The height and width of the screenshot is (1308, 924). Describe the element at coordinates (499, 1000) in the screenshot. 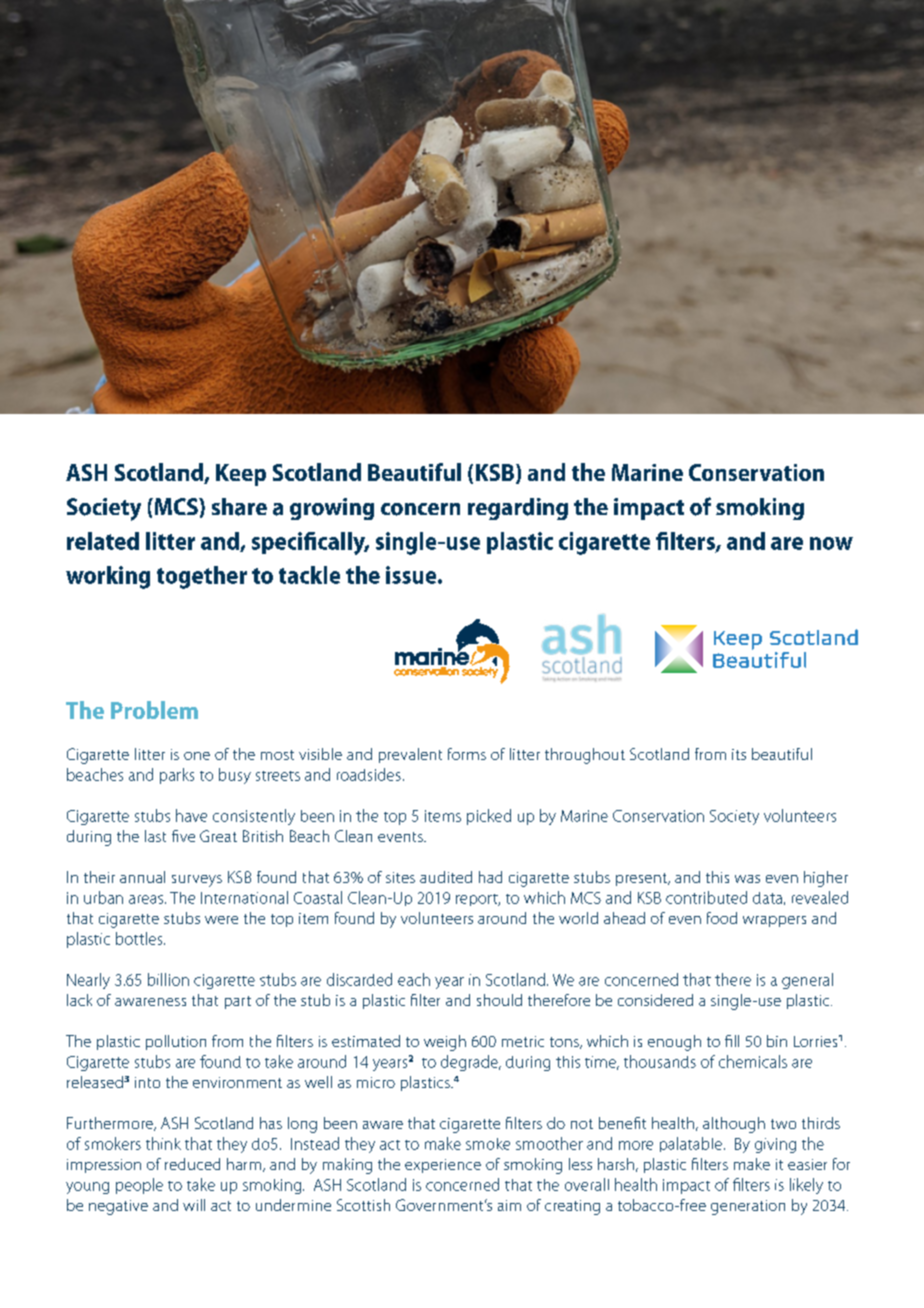

I see `should` at that location.
